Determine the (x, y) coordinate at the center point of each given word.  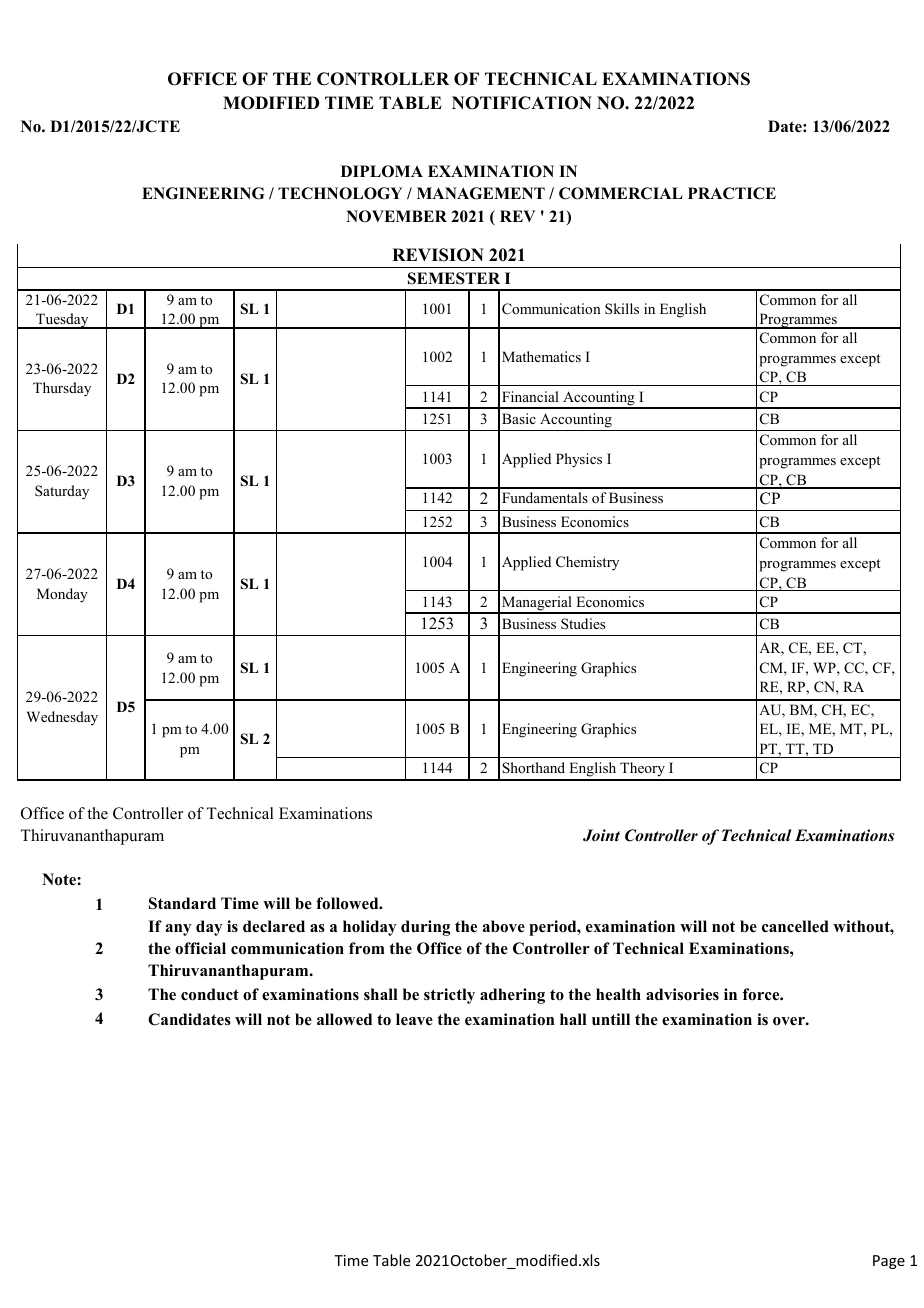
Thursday (62, 389)
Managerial (537, 604)
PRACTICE (732, 193)
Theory (642, 771)
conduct (210, 994)
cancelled (795, 926)
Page (889, 1262)
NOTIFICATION (522, 103)
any (178, 930)
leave (414, 1019)
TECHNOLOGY (340, 193)
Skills (622, 308)
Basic (519, 418)
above (504, 926)
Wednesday (62, 718)
